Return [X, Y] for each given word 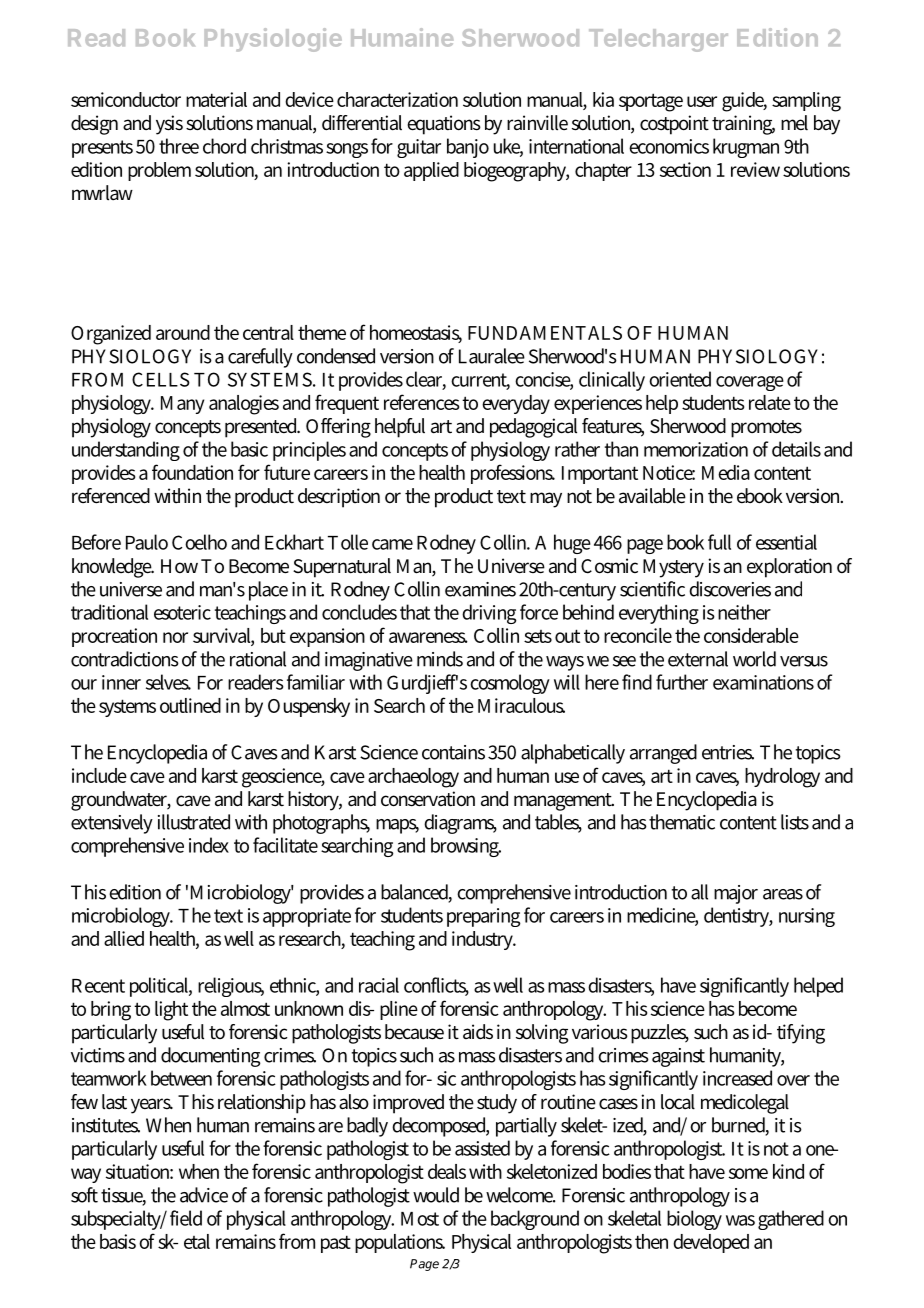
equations [444, 125]
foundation [192, 472]
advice [204, 1195]
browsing [466, 847]
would [436, 1195]
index [209, 845]
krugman [746, 148]
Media [726, 472]
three [179, 146]
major [736, 894]
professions [513, 474]
